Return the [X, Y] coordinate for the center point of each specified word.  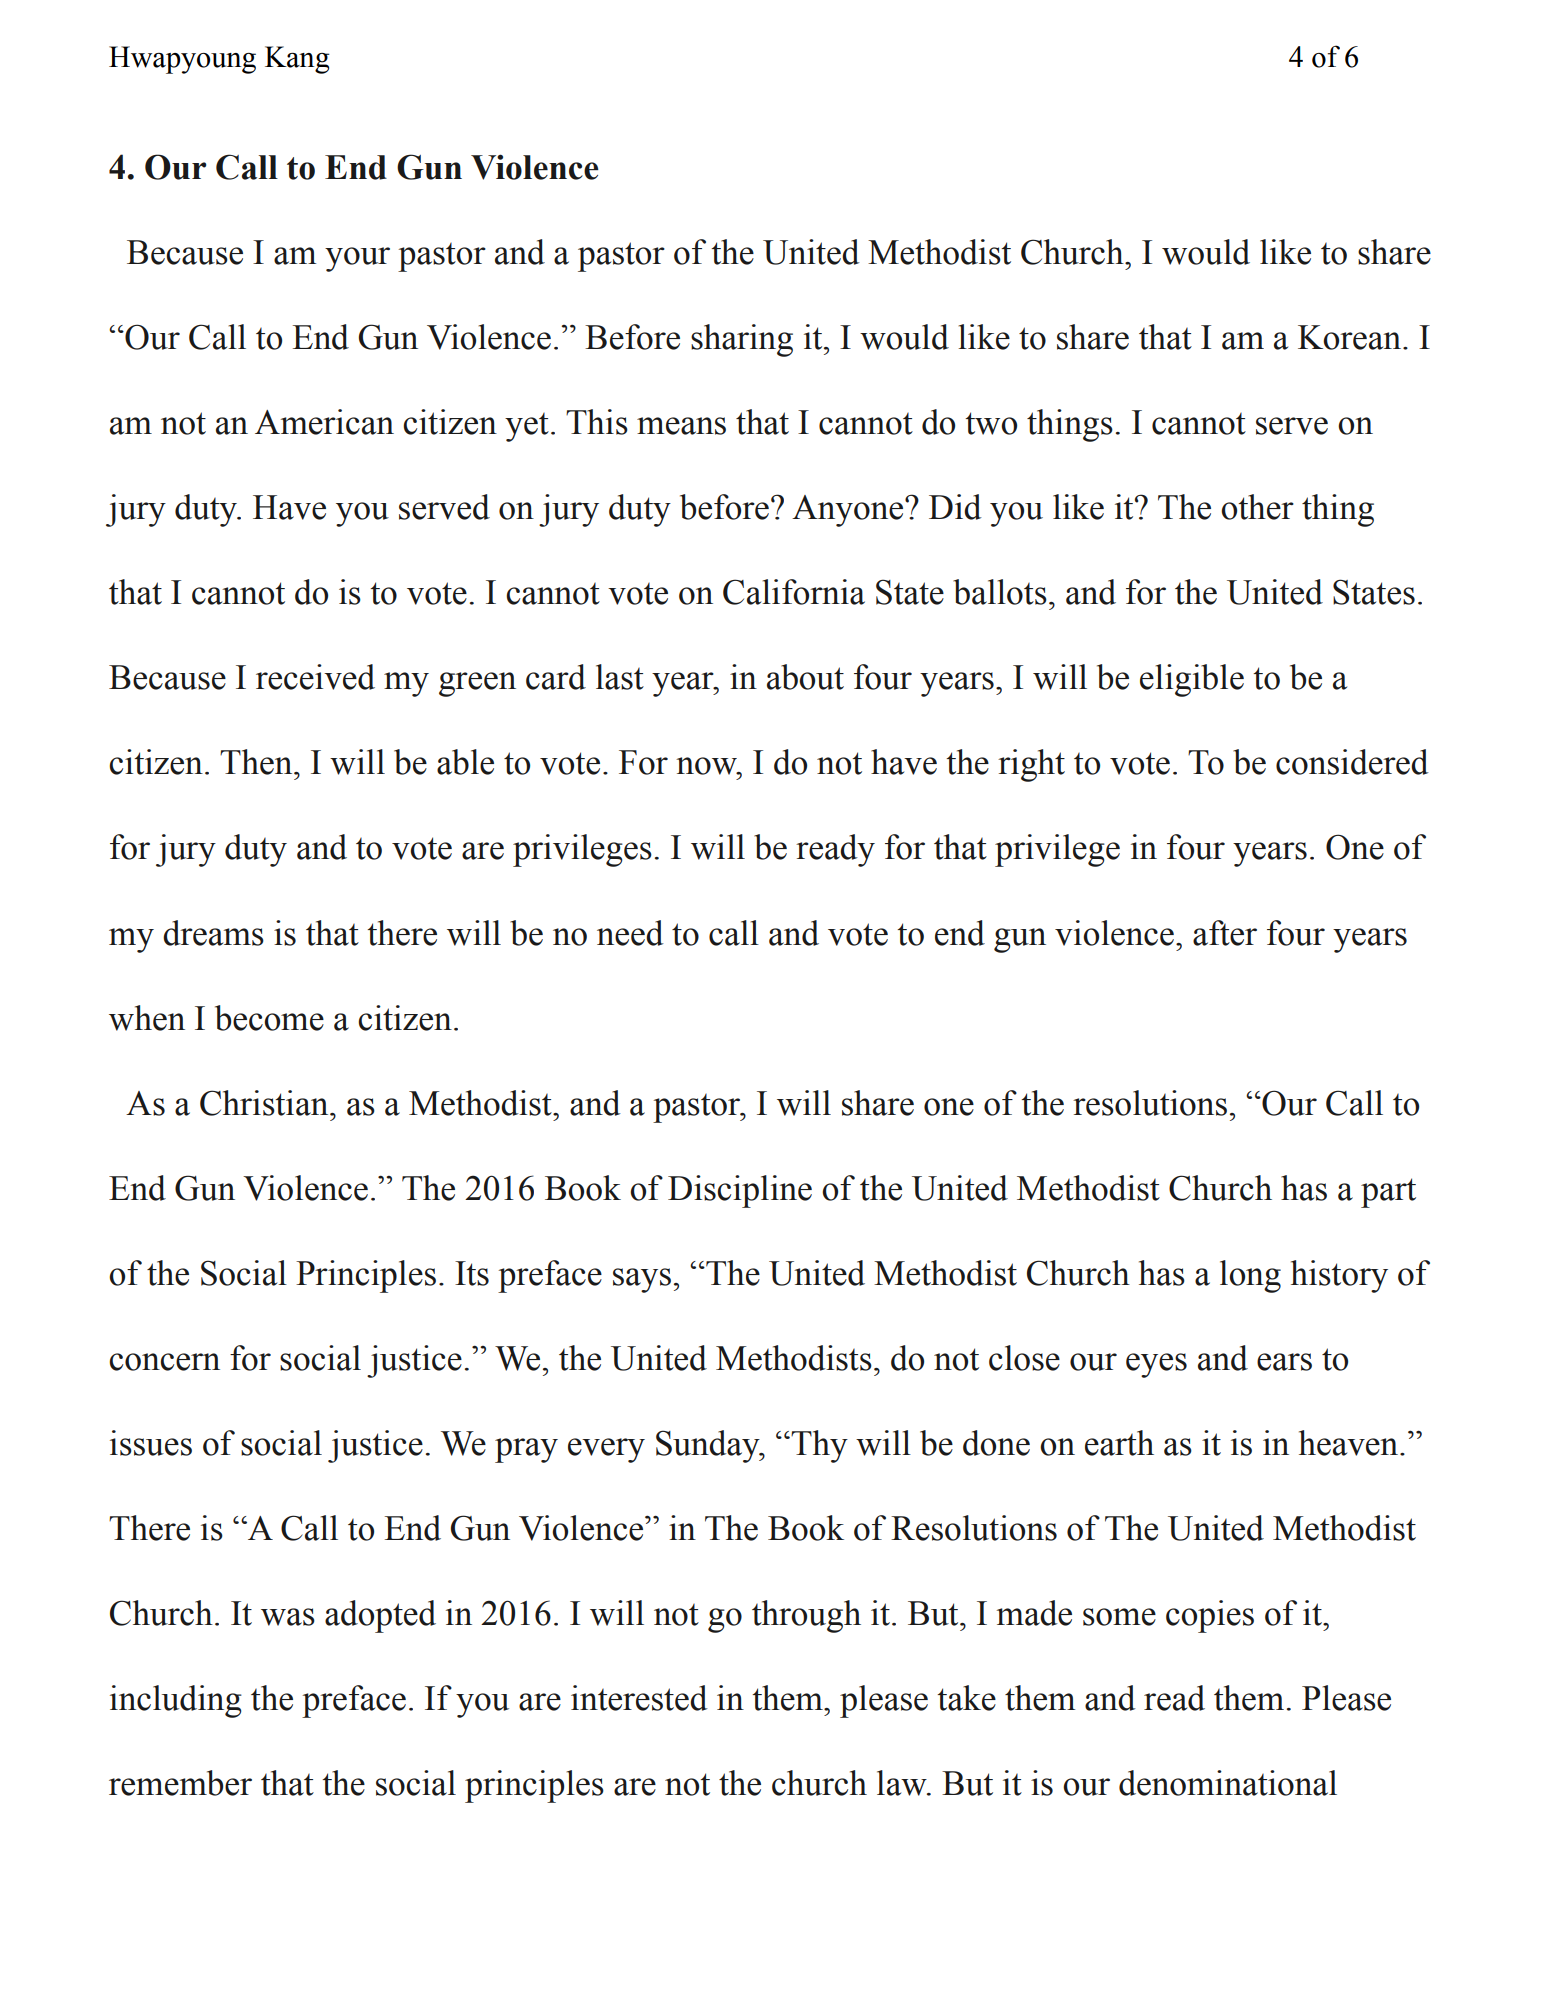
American [324, 422]
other [1257, 507]
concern [164, 1362]
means [681, 426]
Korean [1351, 337]
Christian [265, 1103]
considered [1352, 762]
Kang [297, 60]
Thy [818, 1446]
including [176, 1701]
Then [257, 762]
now [707, 766]
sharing [742, 340]
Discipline [740, 1191]
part [1388, 1193]
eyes [1156, 1365]
